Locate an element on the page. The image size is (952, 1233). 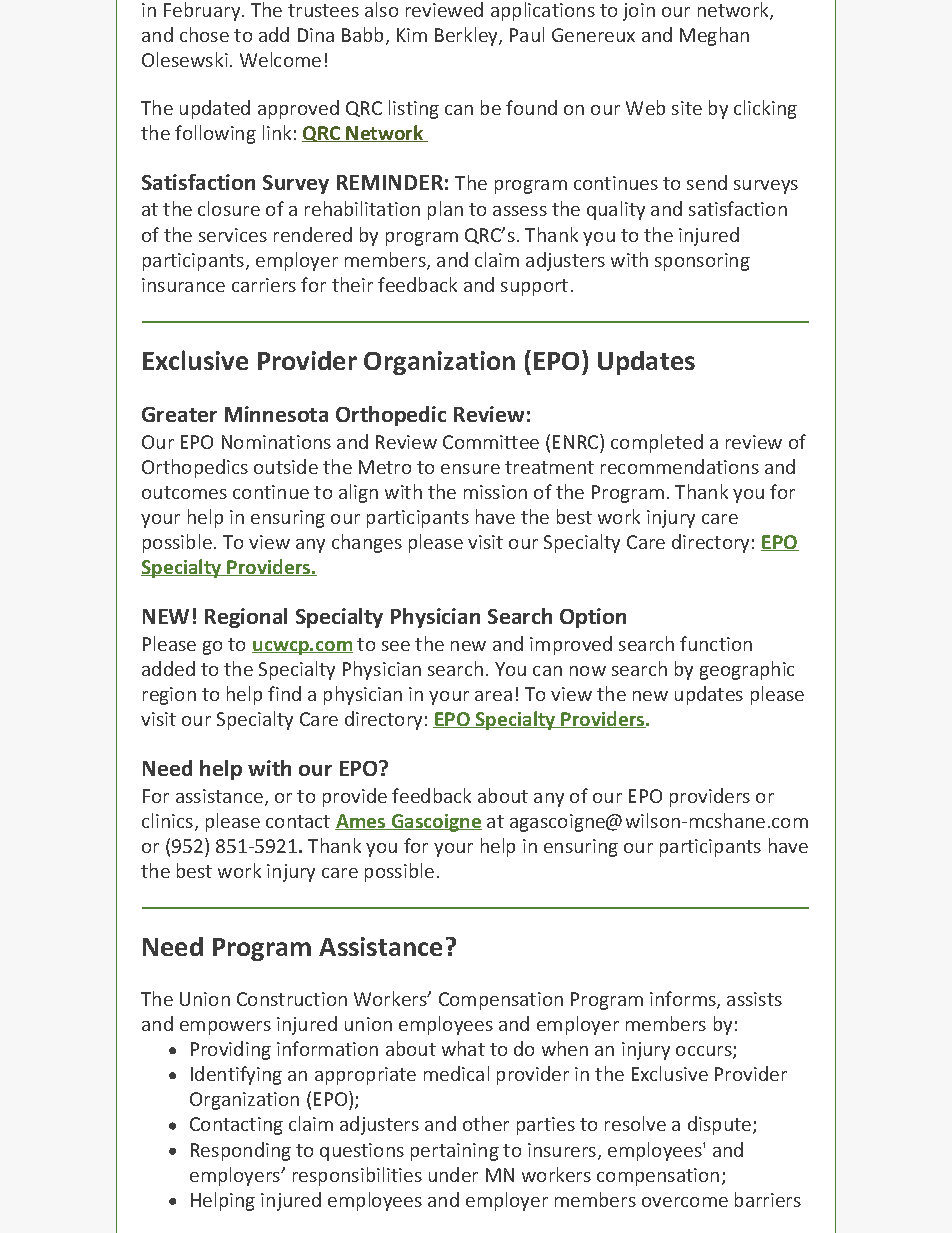
chose is located at coordinates (204, 34).
